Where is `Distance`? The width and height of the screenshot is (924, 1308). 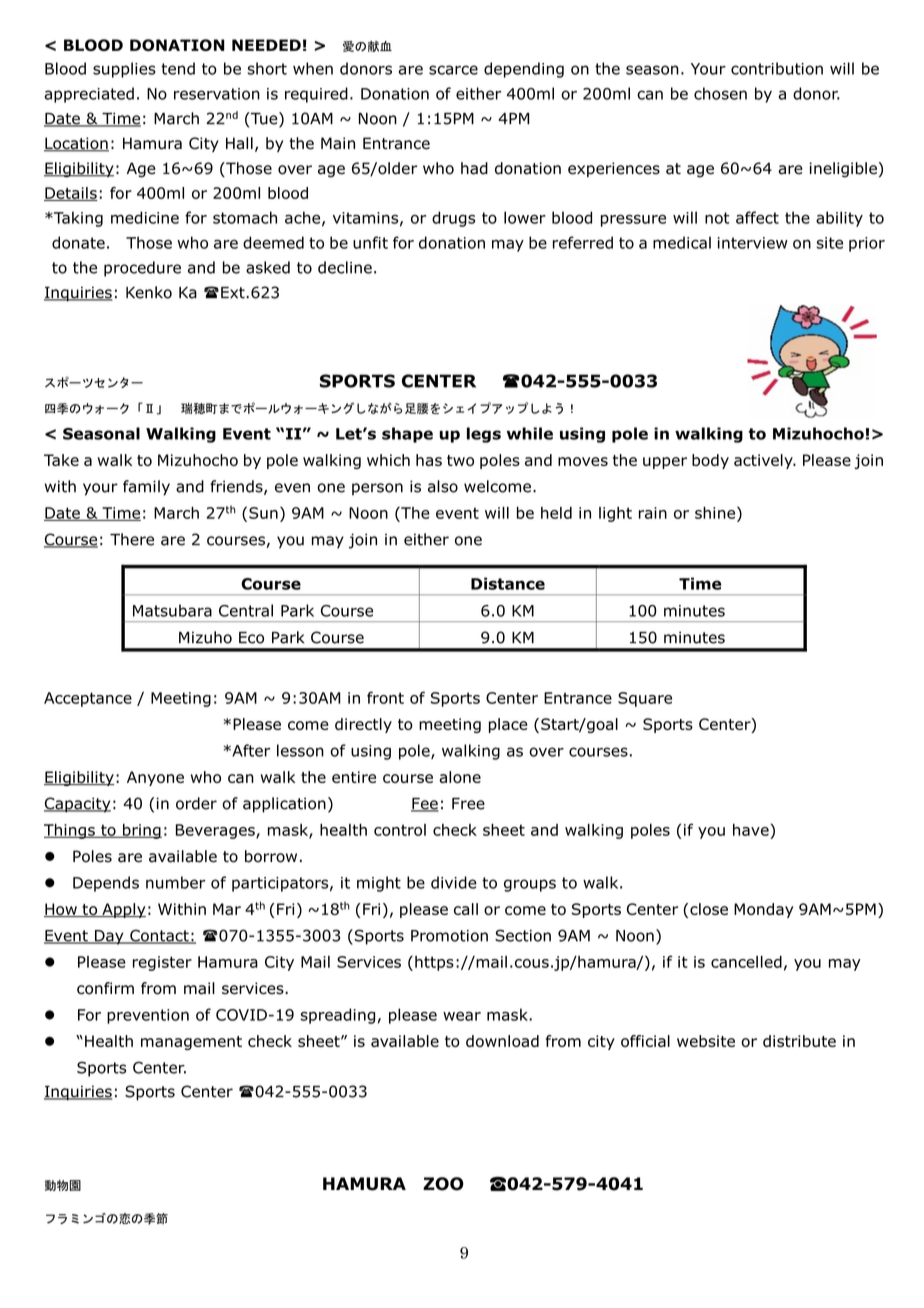
Distance is located at coordinates (508, 583).
